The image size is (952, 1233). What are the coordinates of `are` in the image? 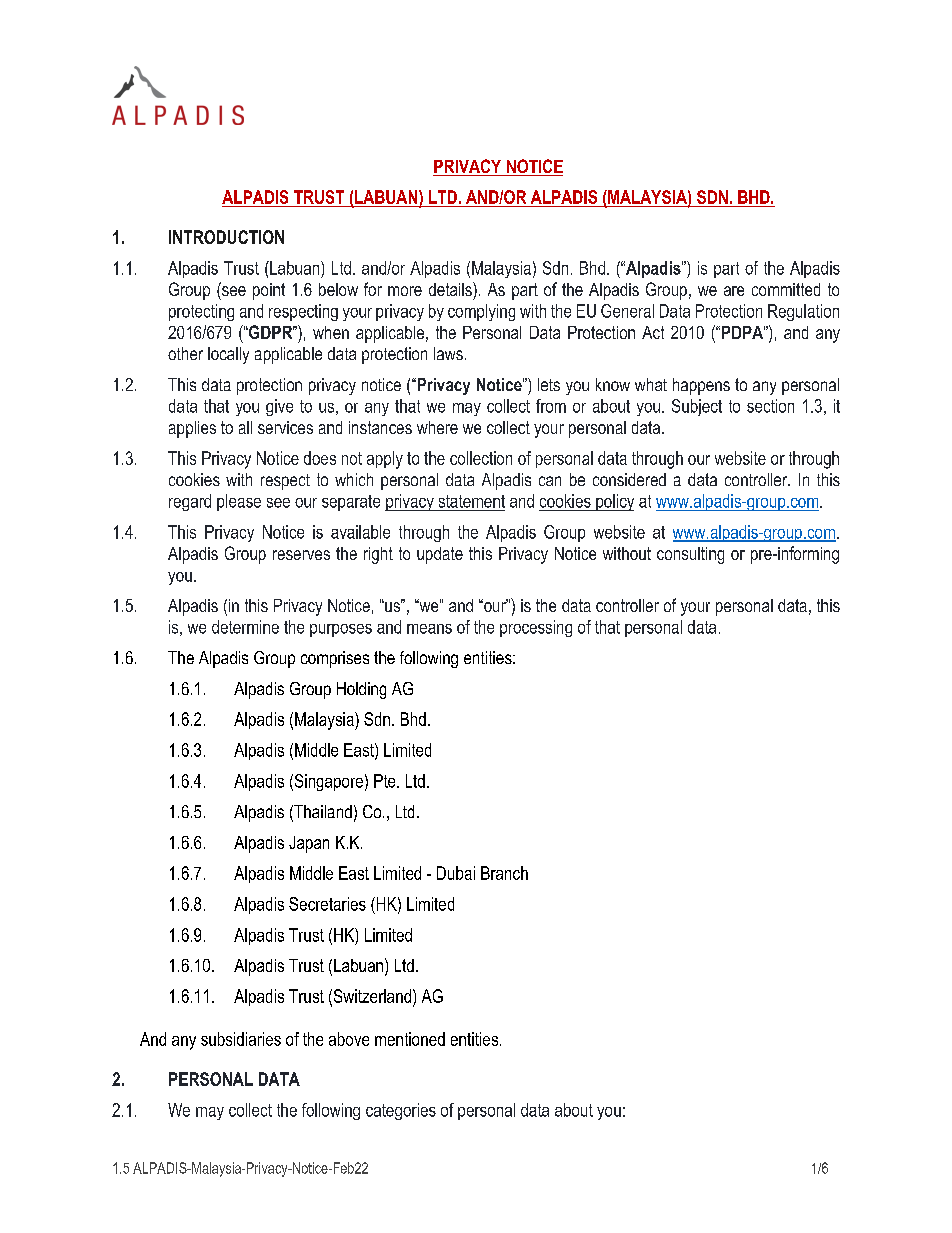 It's located at (734, 291).
